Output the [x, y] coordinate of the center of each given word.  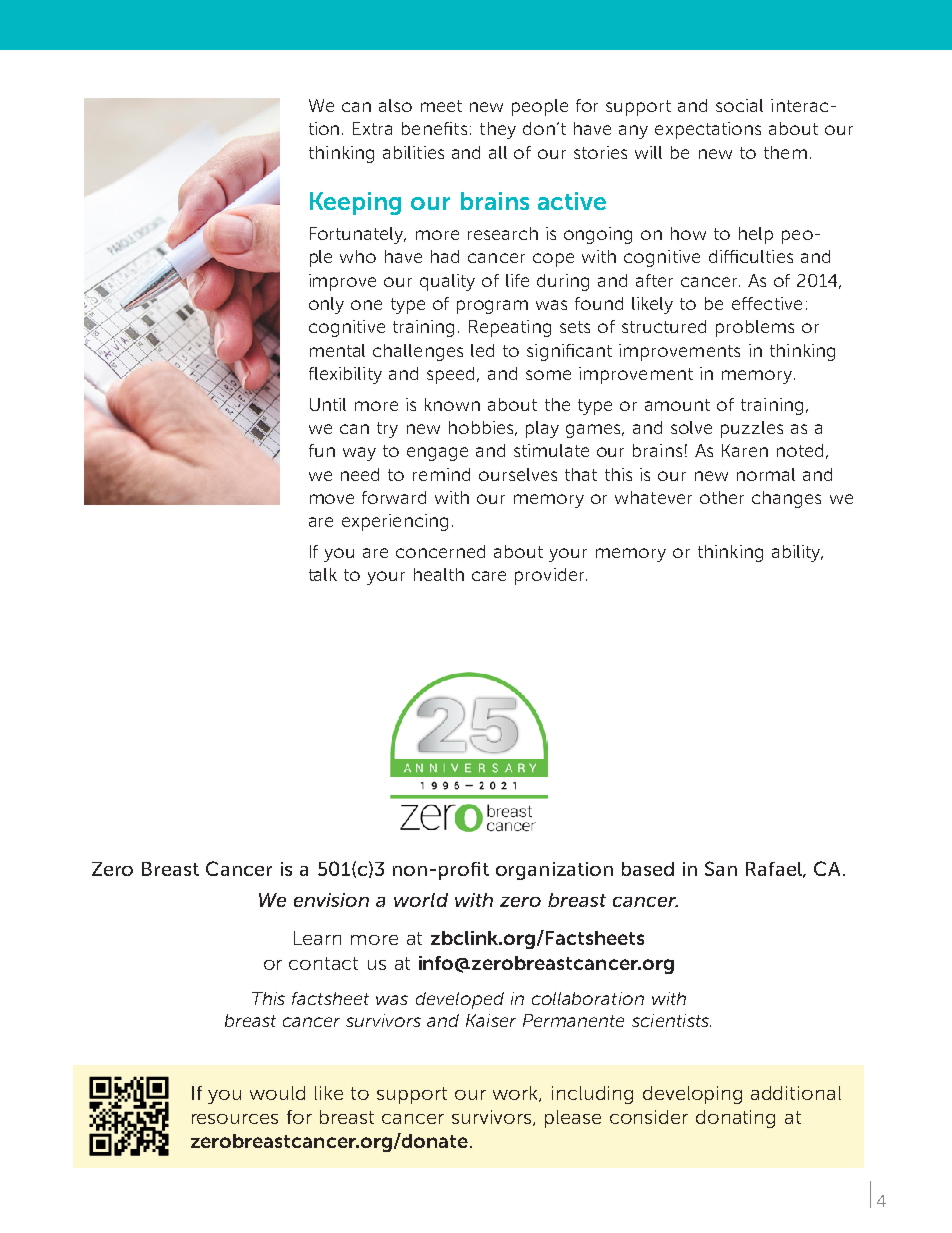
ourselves [518, 474]
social [739, 105]
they [498, 130]
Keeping [355, 203]
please [573, 1119]
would [277, 1093]
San [721, 868]
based [648, 869]
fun [322, 450]
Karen [745, 450]
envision [331, 900]
